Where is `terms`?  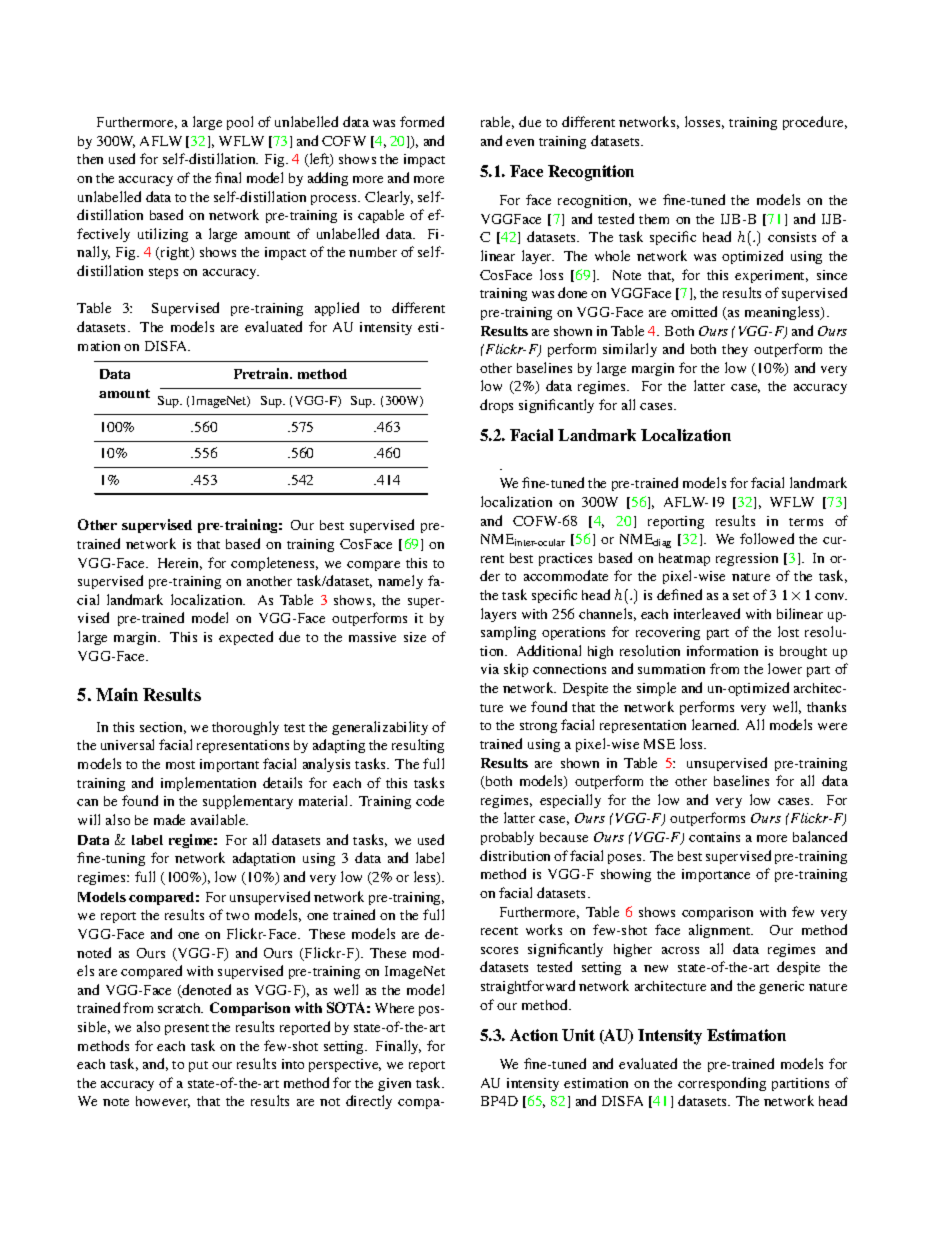 terms is located at coordinates (806, 522).
